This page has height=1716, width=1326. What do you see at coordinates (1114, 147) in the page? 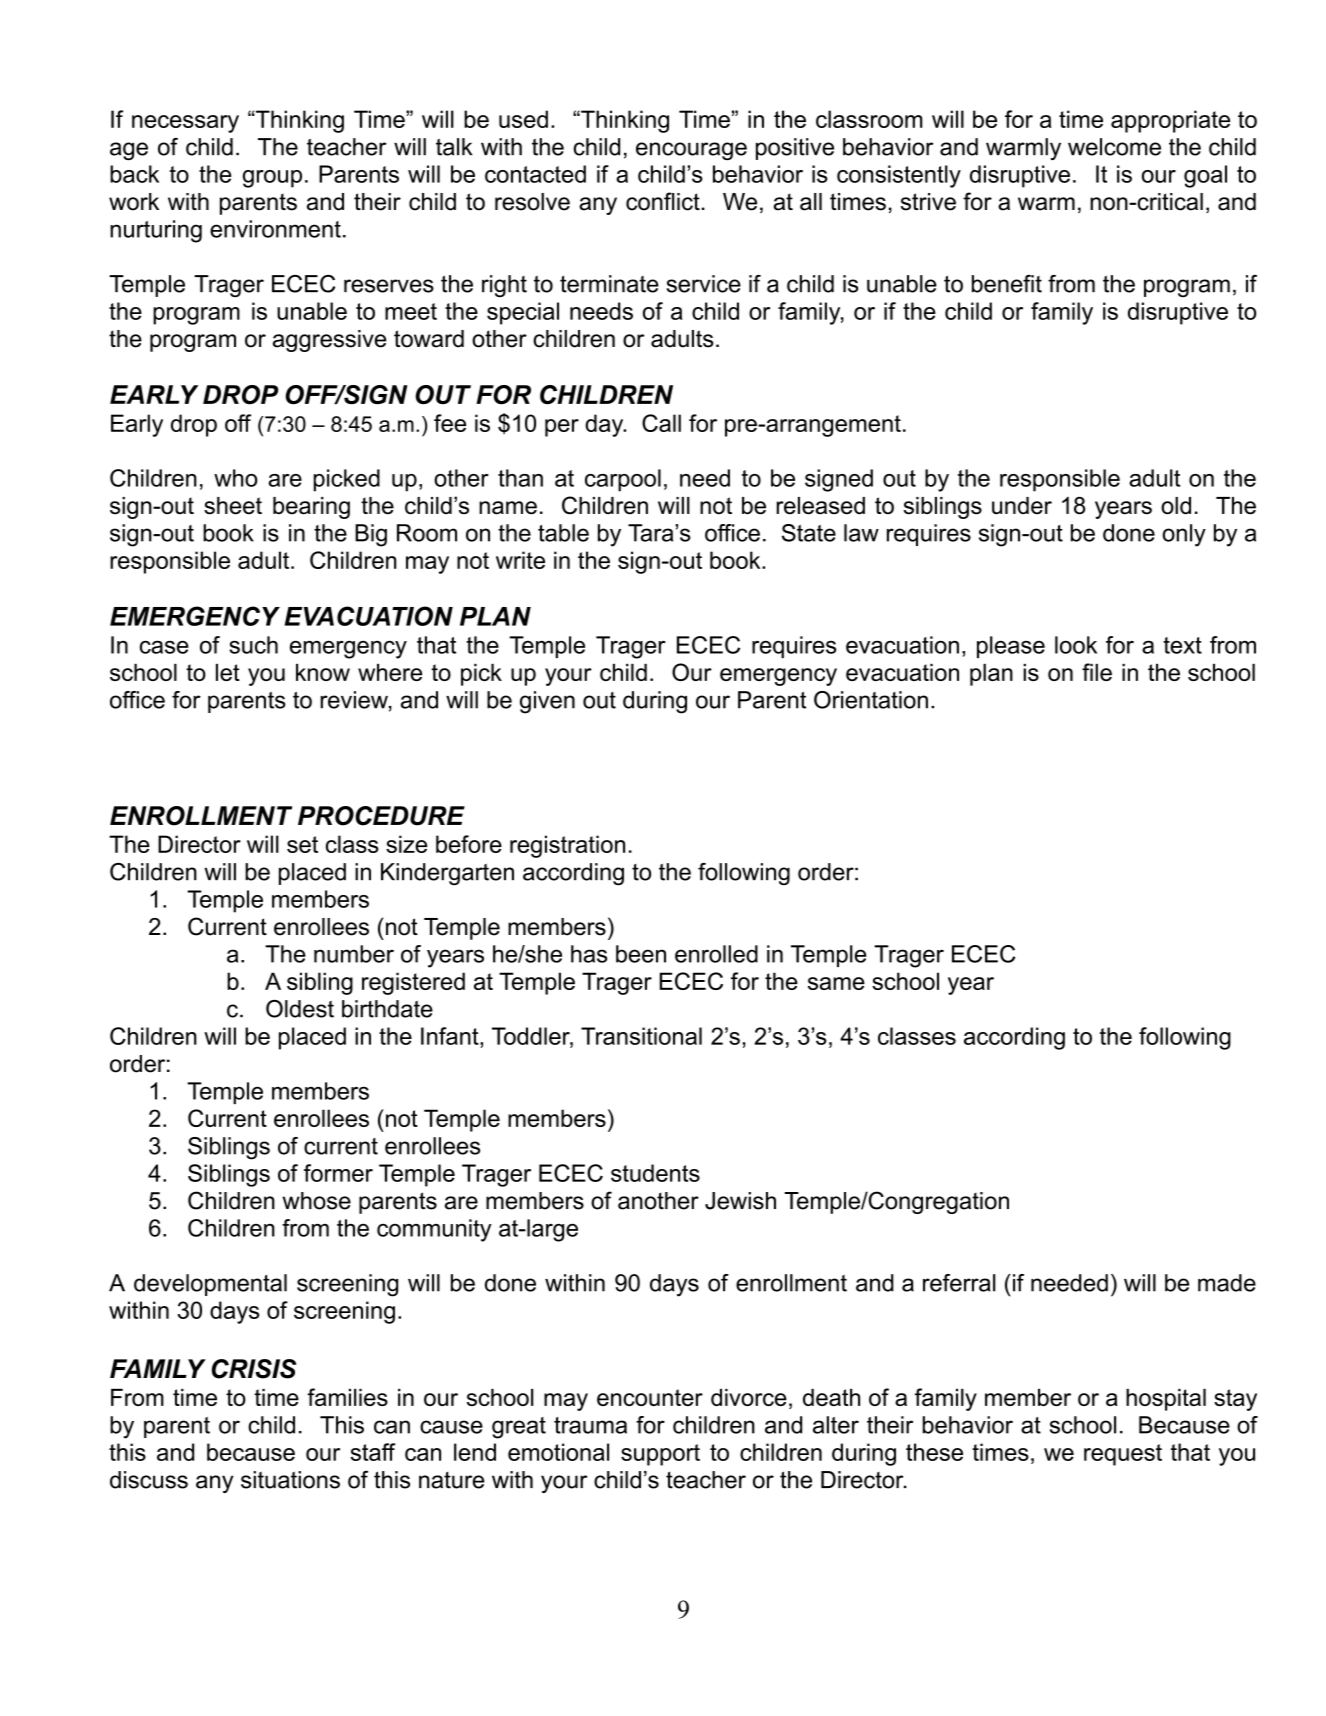
I see `welcome` at bounding box center [1114, 147].
